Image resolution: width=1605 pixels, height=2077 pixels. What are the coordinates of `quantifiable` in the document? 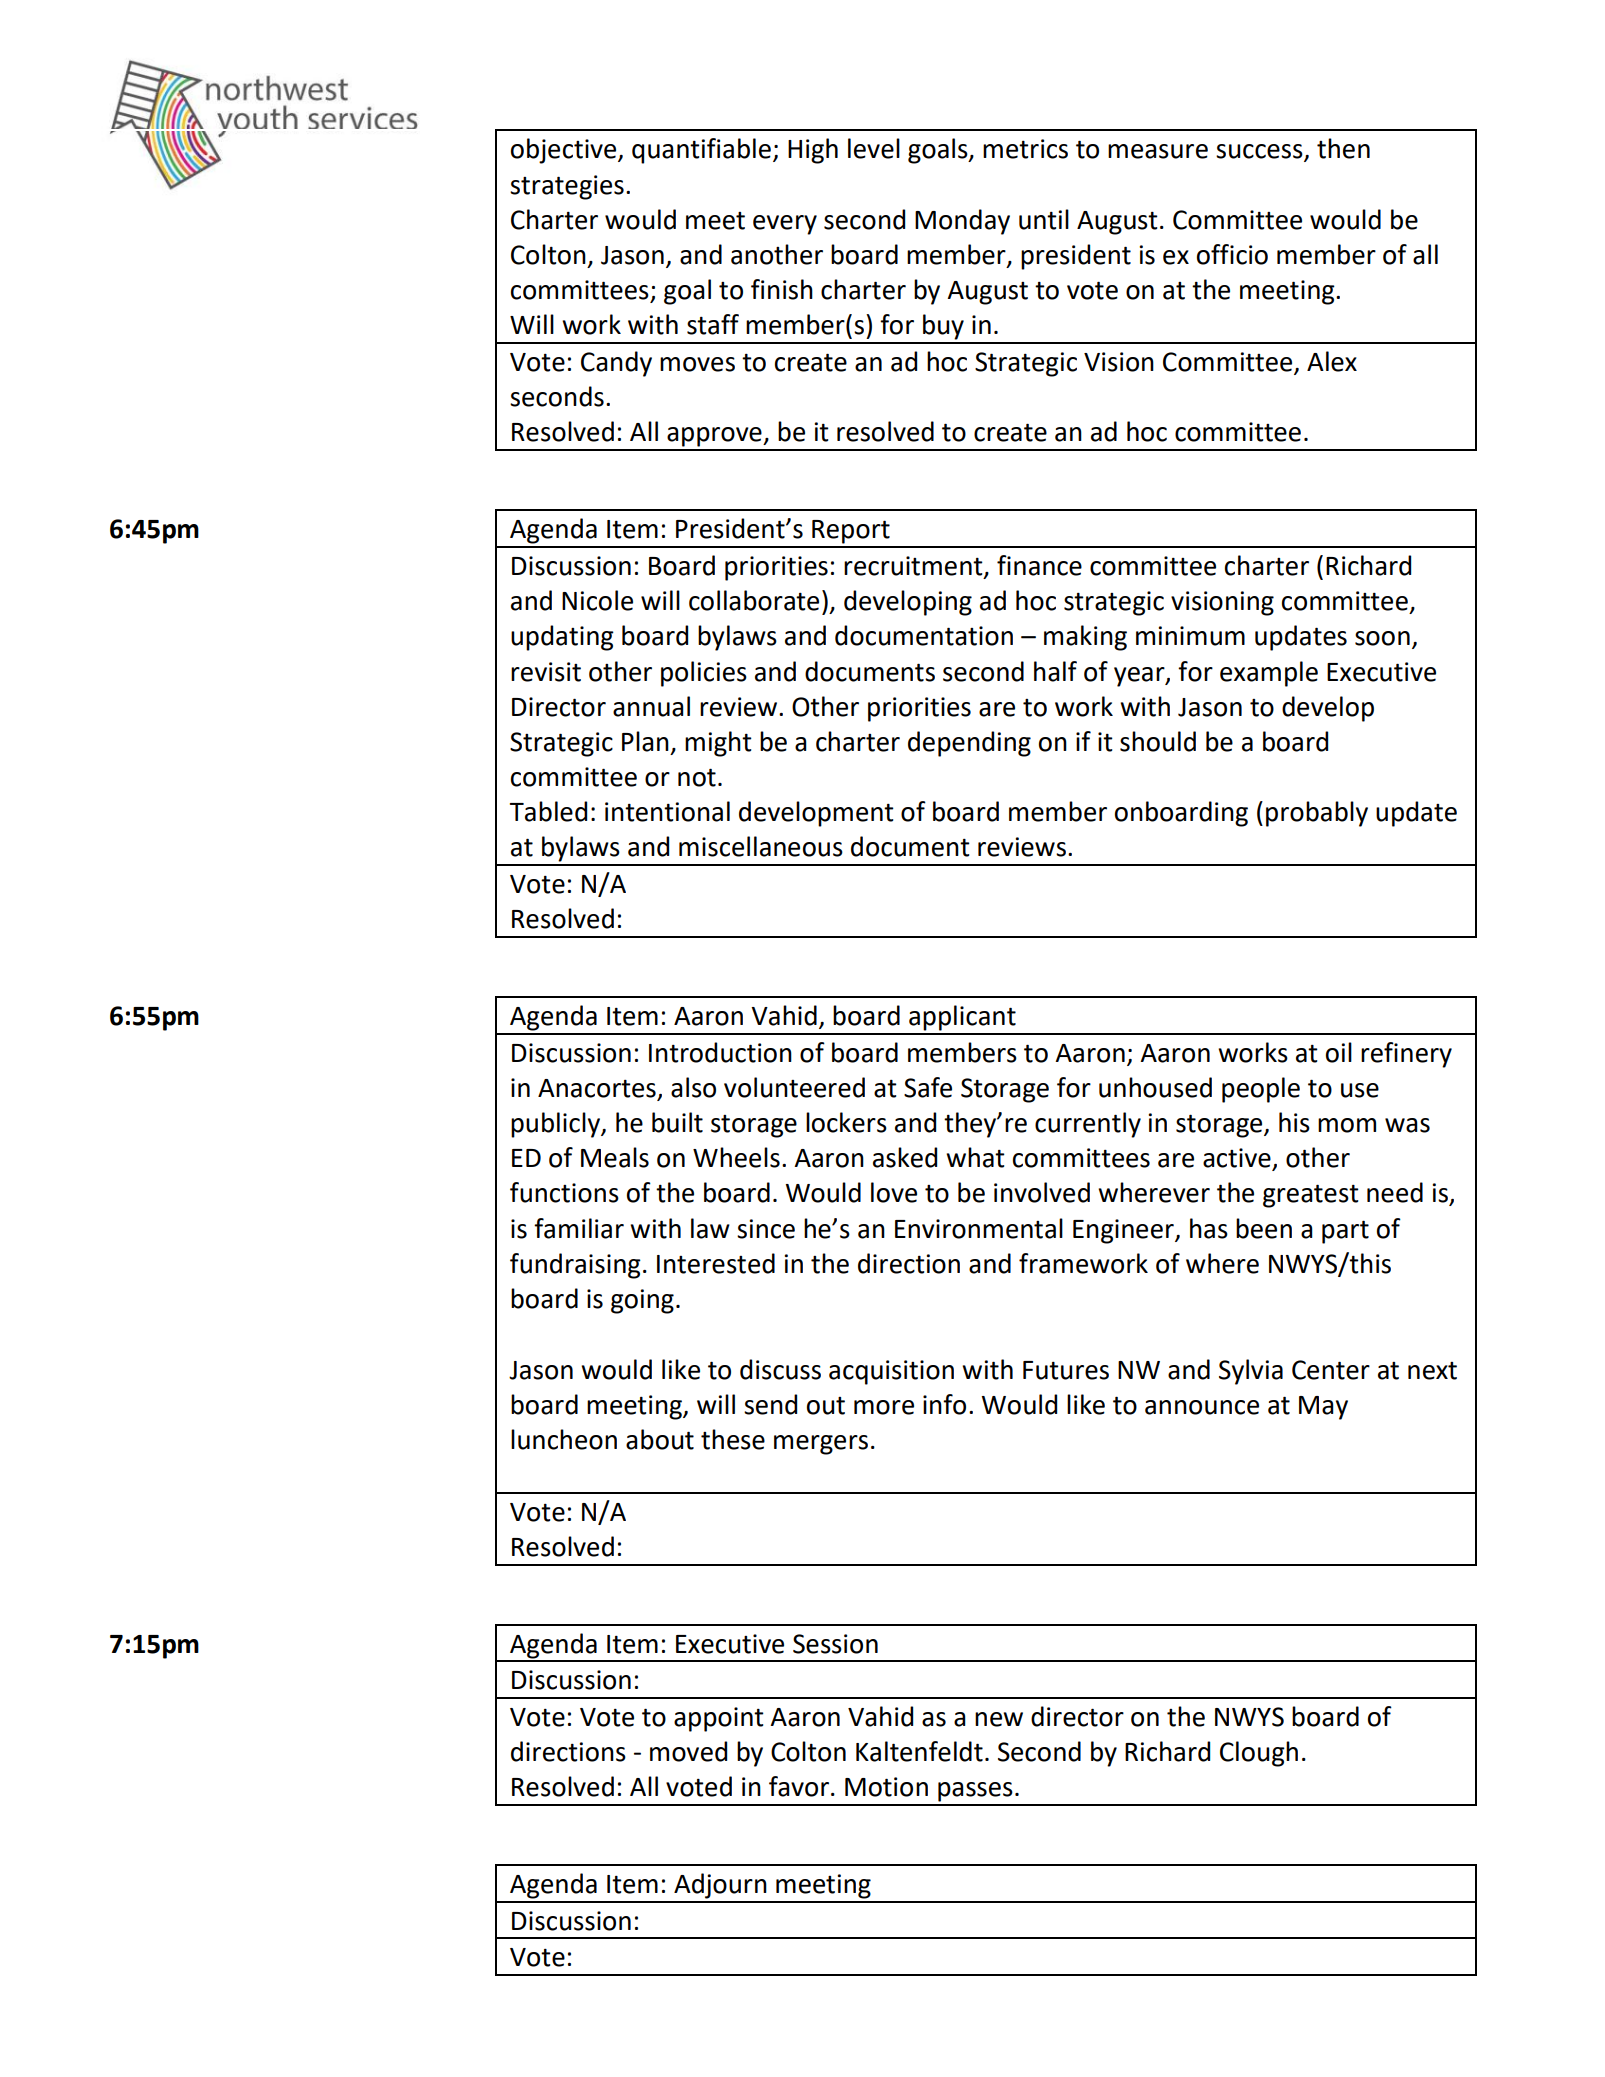 It's located at (701, 151).
